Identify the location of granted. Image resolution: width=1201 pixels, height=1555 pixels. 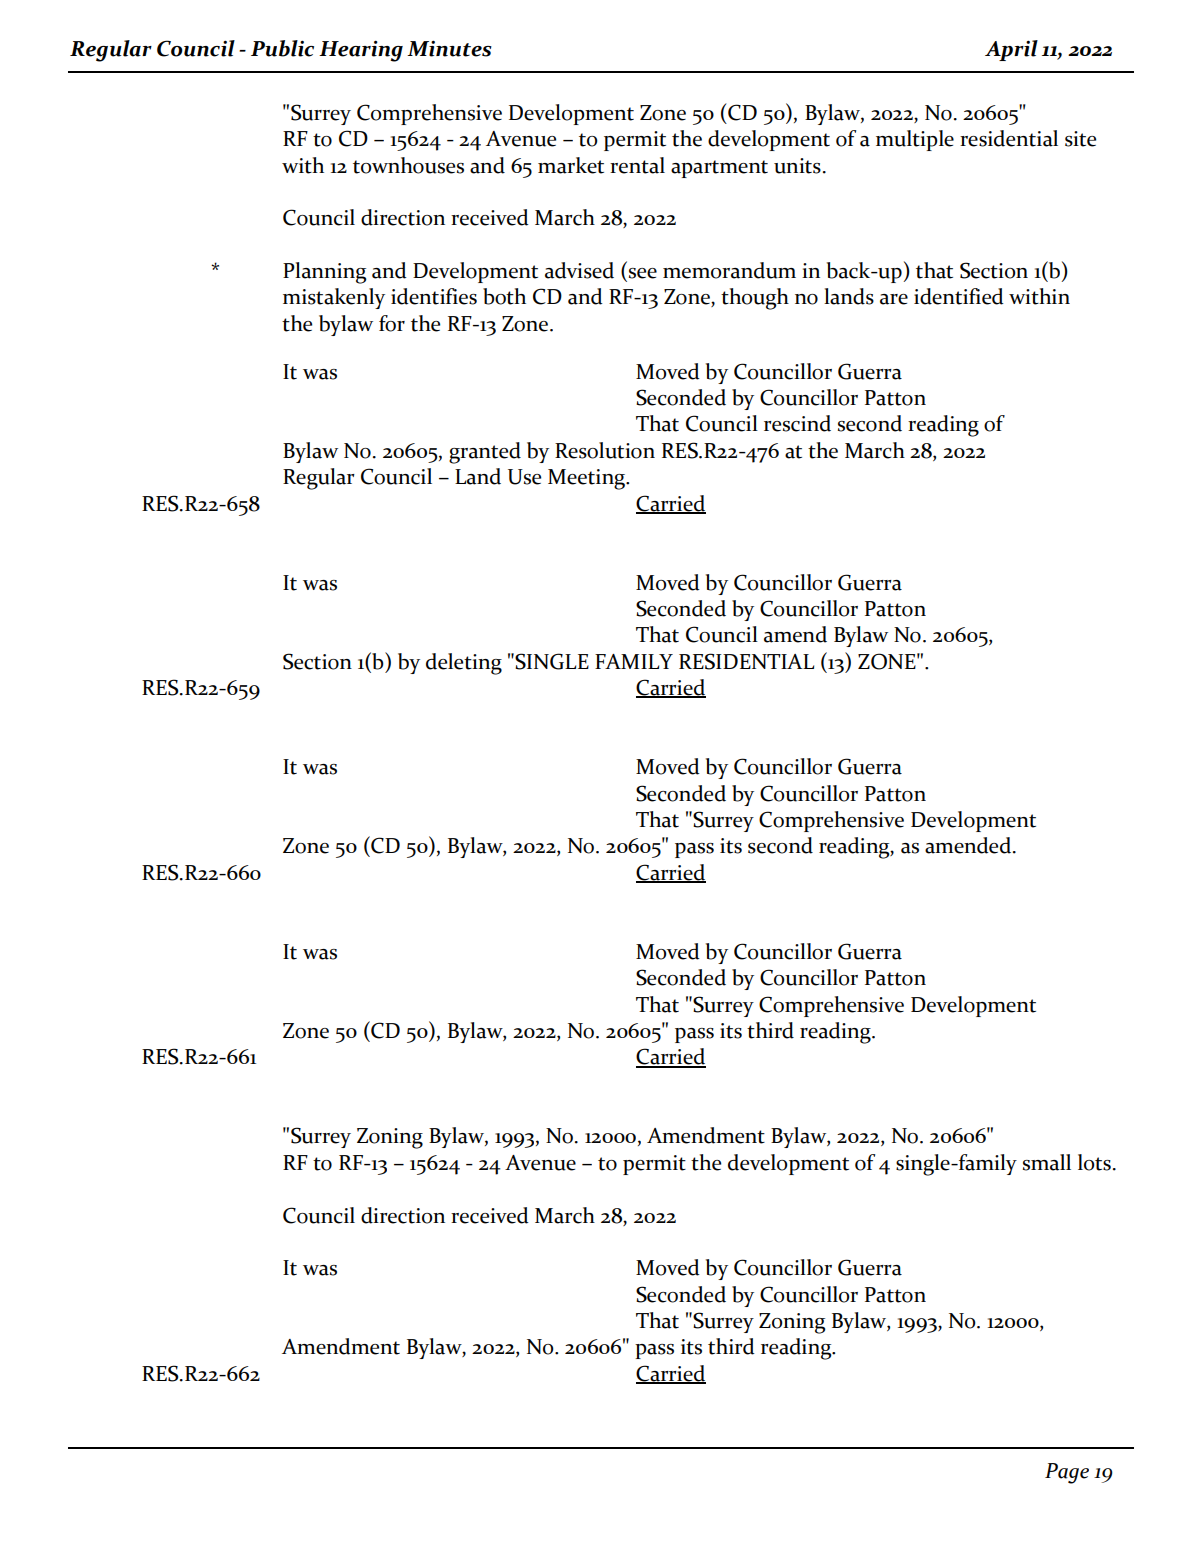
(485, 453).
